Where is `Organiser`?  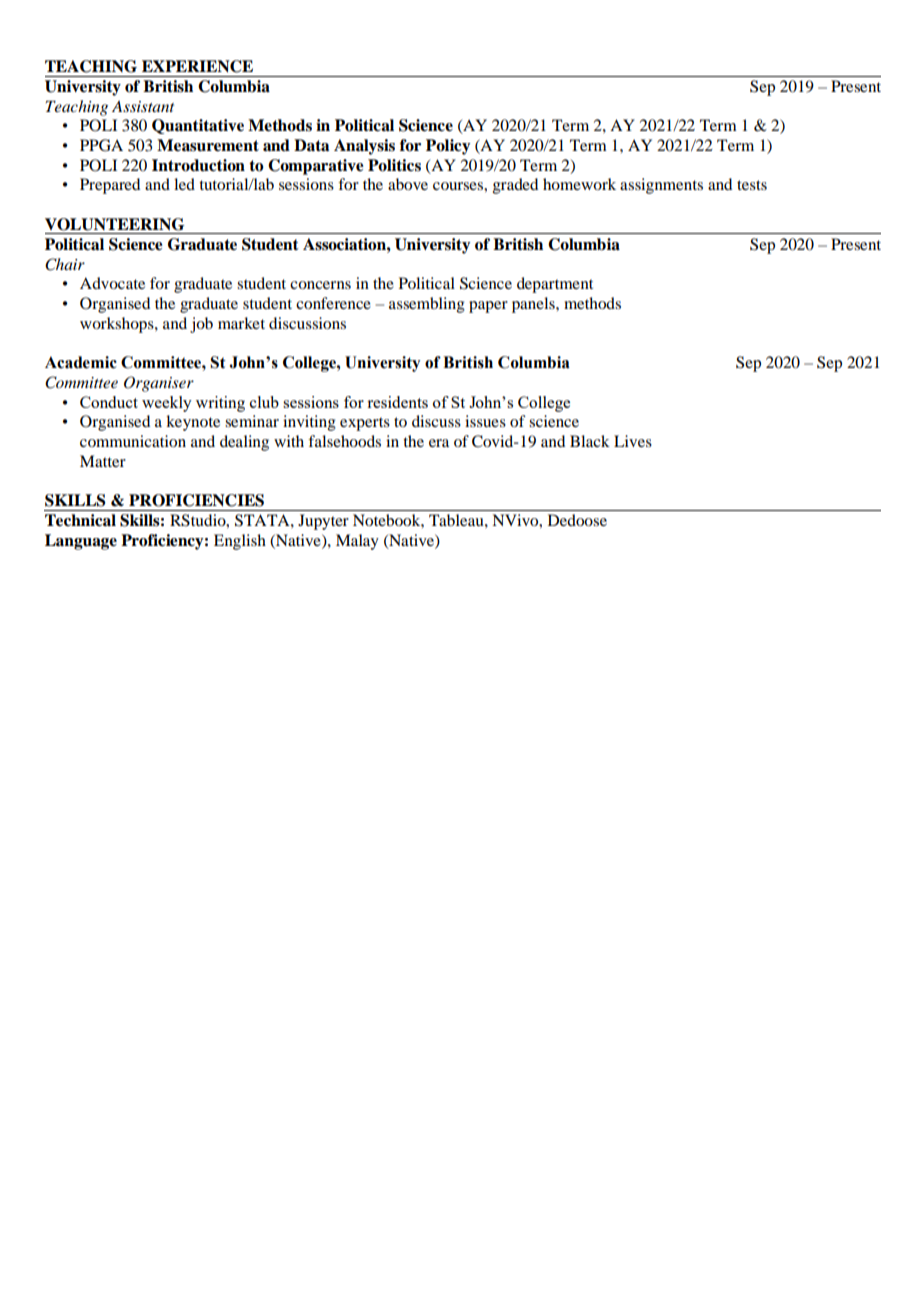 Organiser is located at coordinates (159, 384).
